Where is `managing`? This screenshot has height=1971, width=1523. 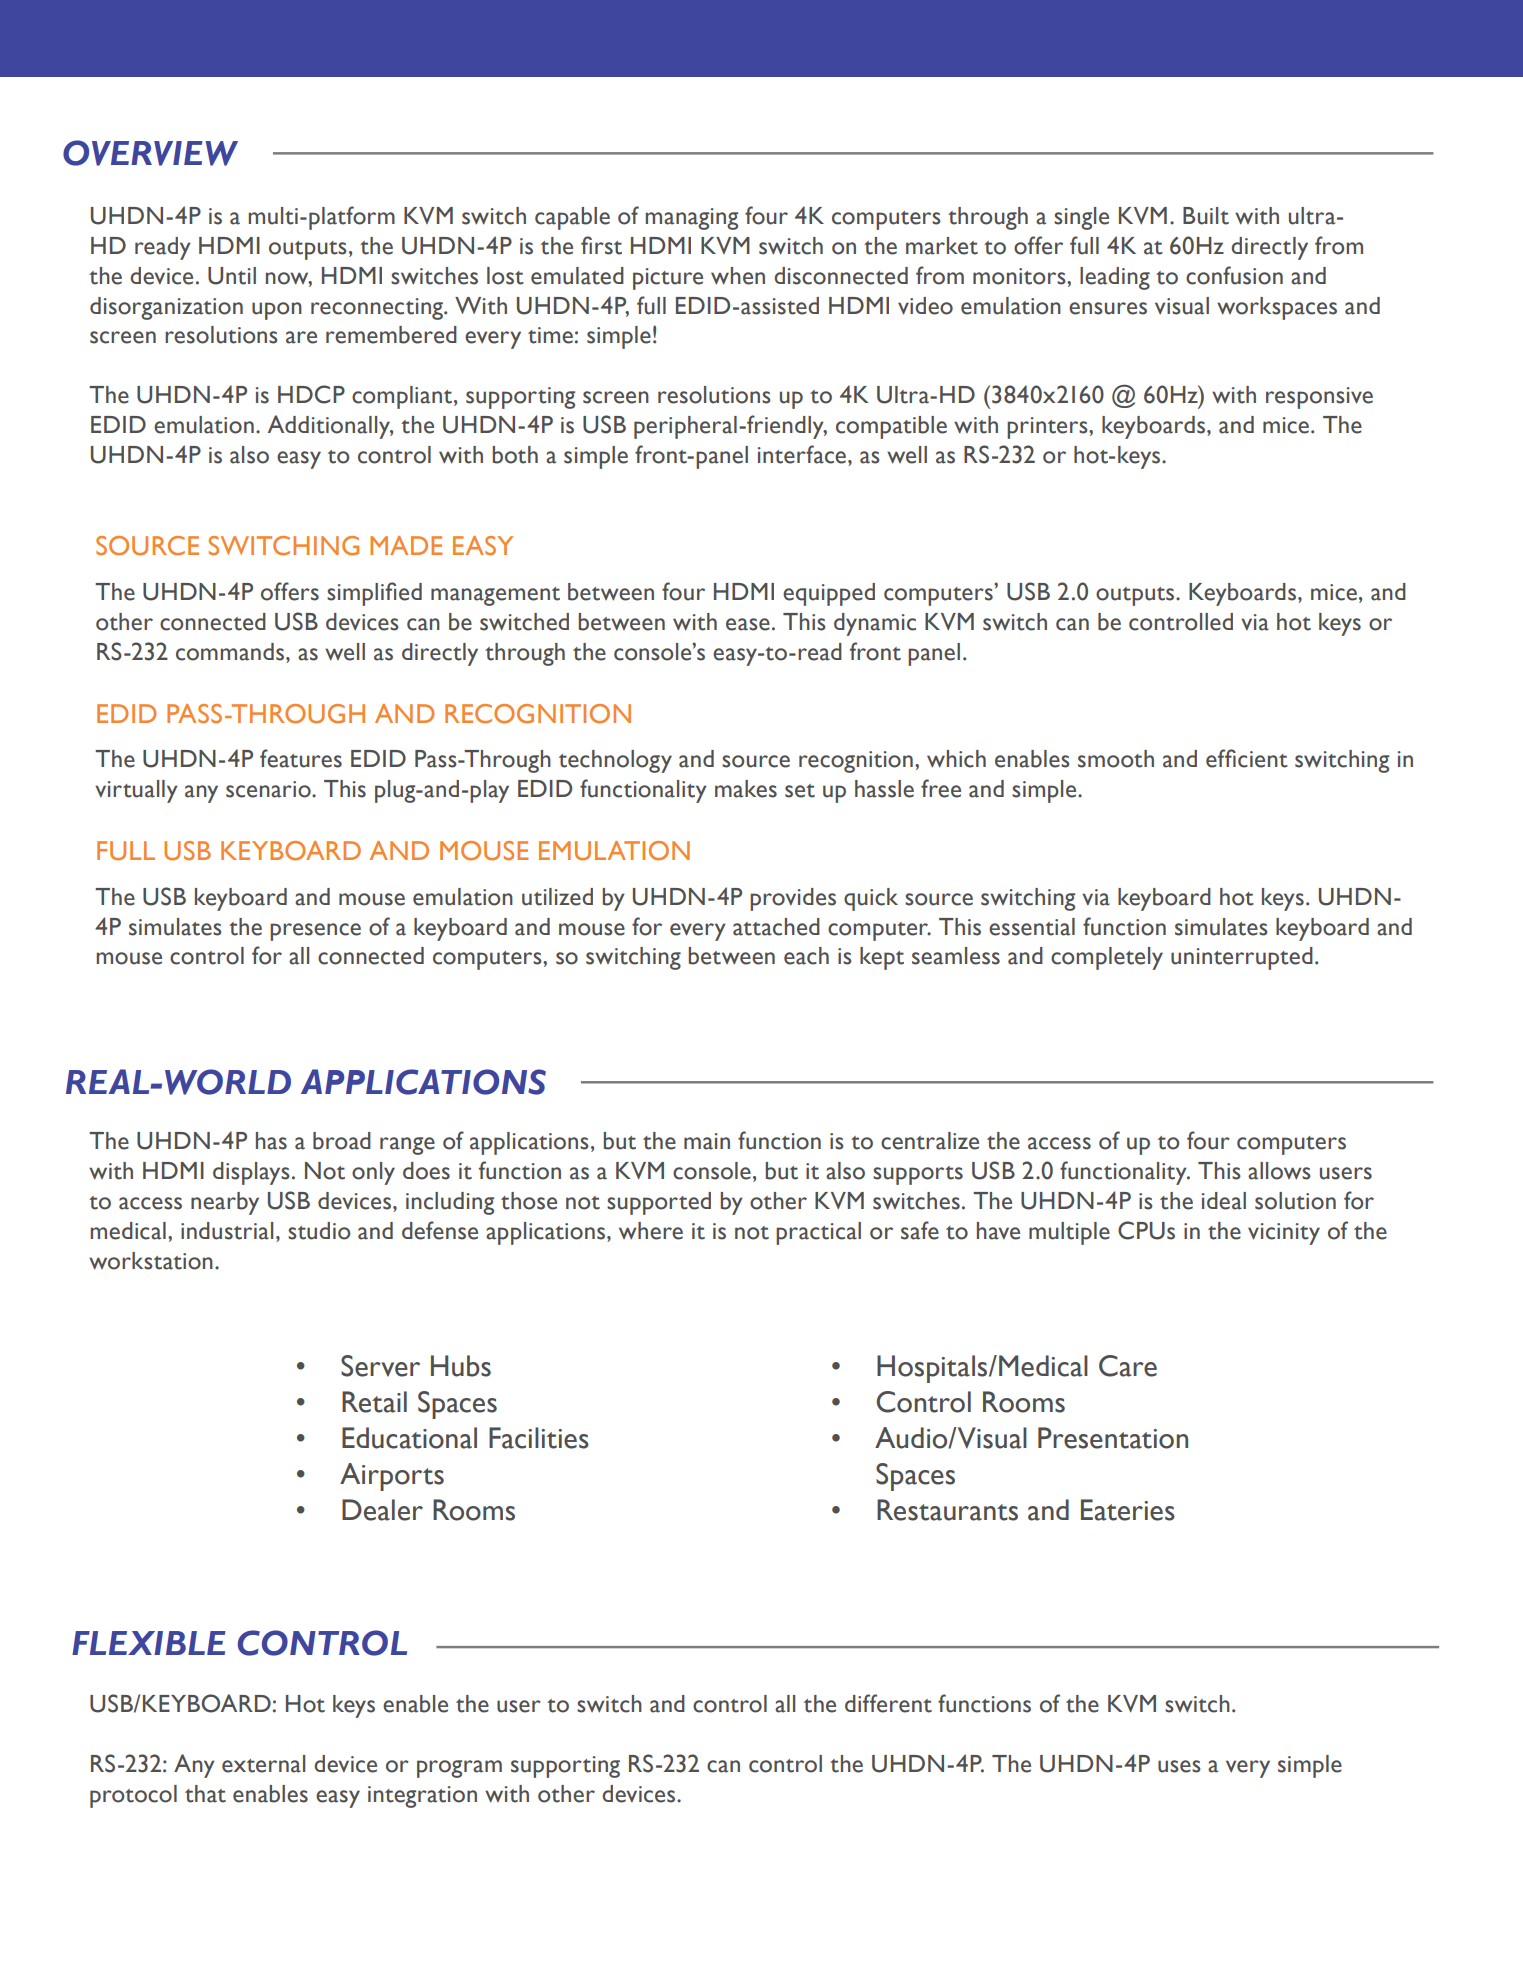 managing is located at coordinates (691, 219).
